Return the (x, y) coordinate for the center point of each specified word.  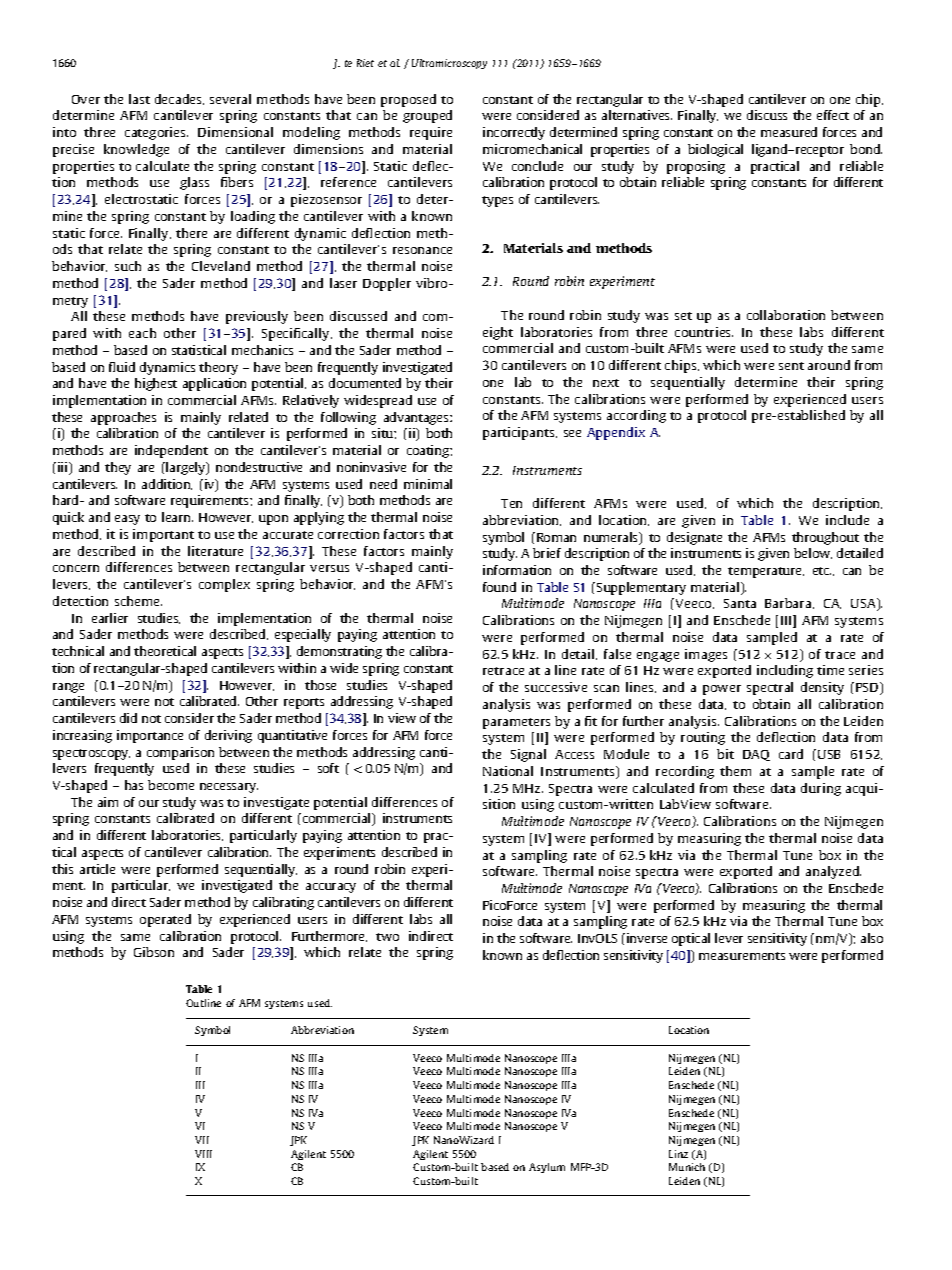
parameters (516, 723)
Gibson (154, 952)
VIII (203, 1154)
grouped (427, 116)
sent (791, 366)
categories (156, 133)
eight (498, 333)
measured (789, 132)
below (813, 553)
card (791, 754)
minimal (428, 484)
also (872, 938)
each (142, 333)
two (387, 937)
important (163, 535)
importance (150, 736)
